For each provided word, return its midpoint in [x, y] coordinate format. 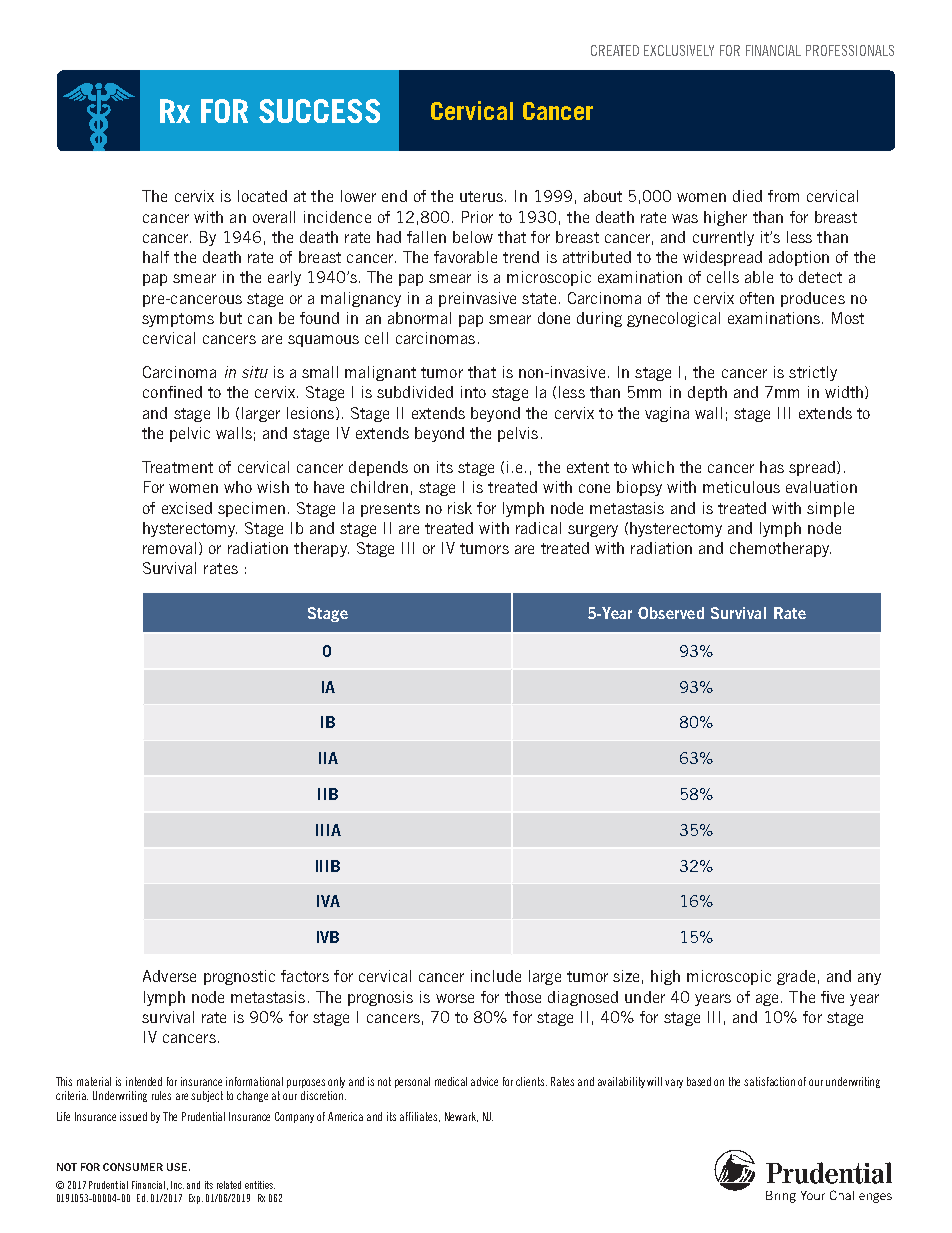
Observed [671, 613]
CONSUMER [133, 1167]
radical [538, 528]
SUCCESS [319, 111]
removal [169, 548]
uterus [481, 196]
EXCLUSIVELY [679, 50]
